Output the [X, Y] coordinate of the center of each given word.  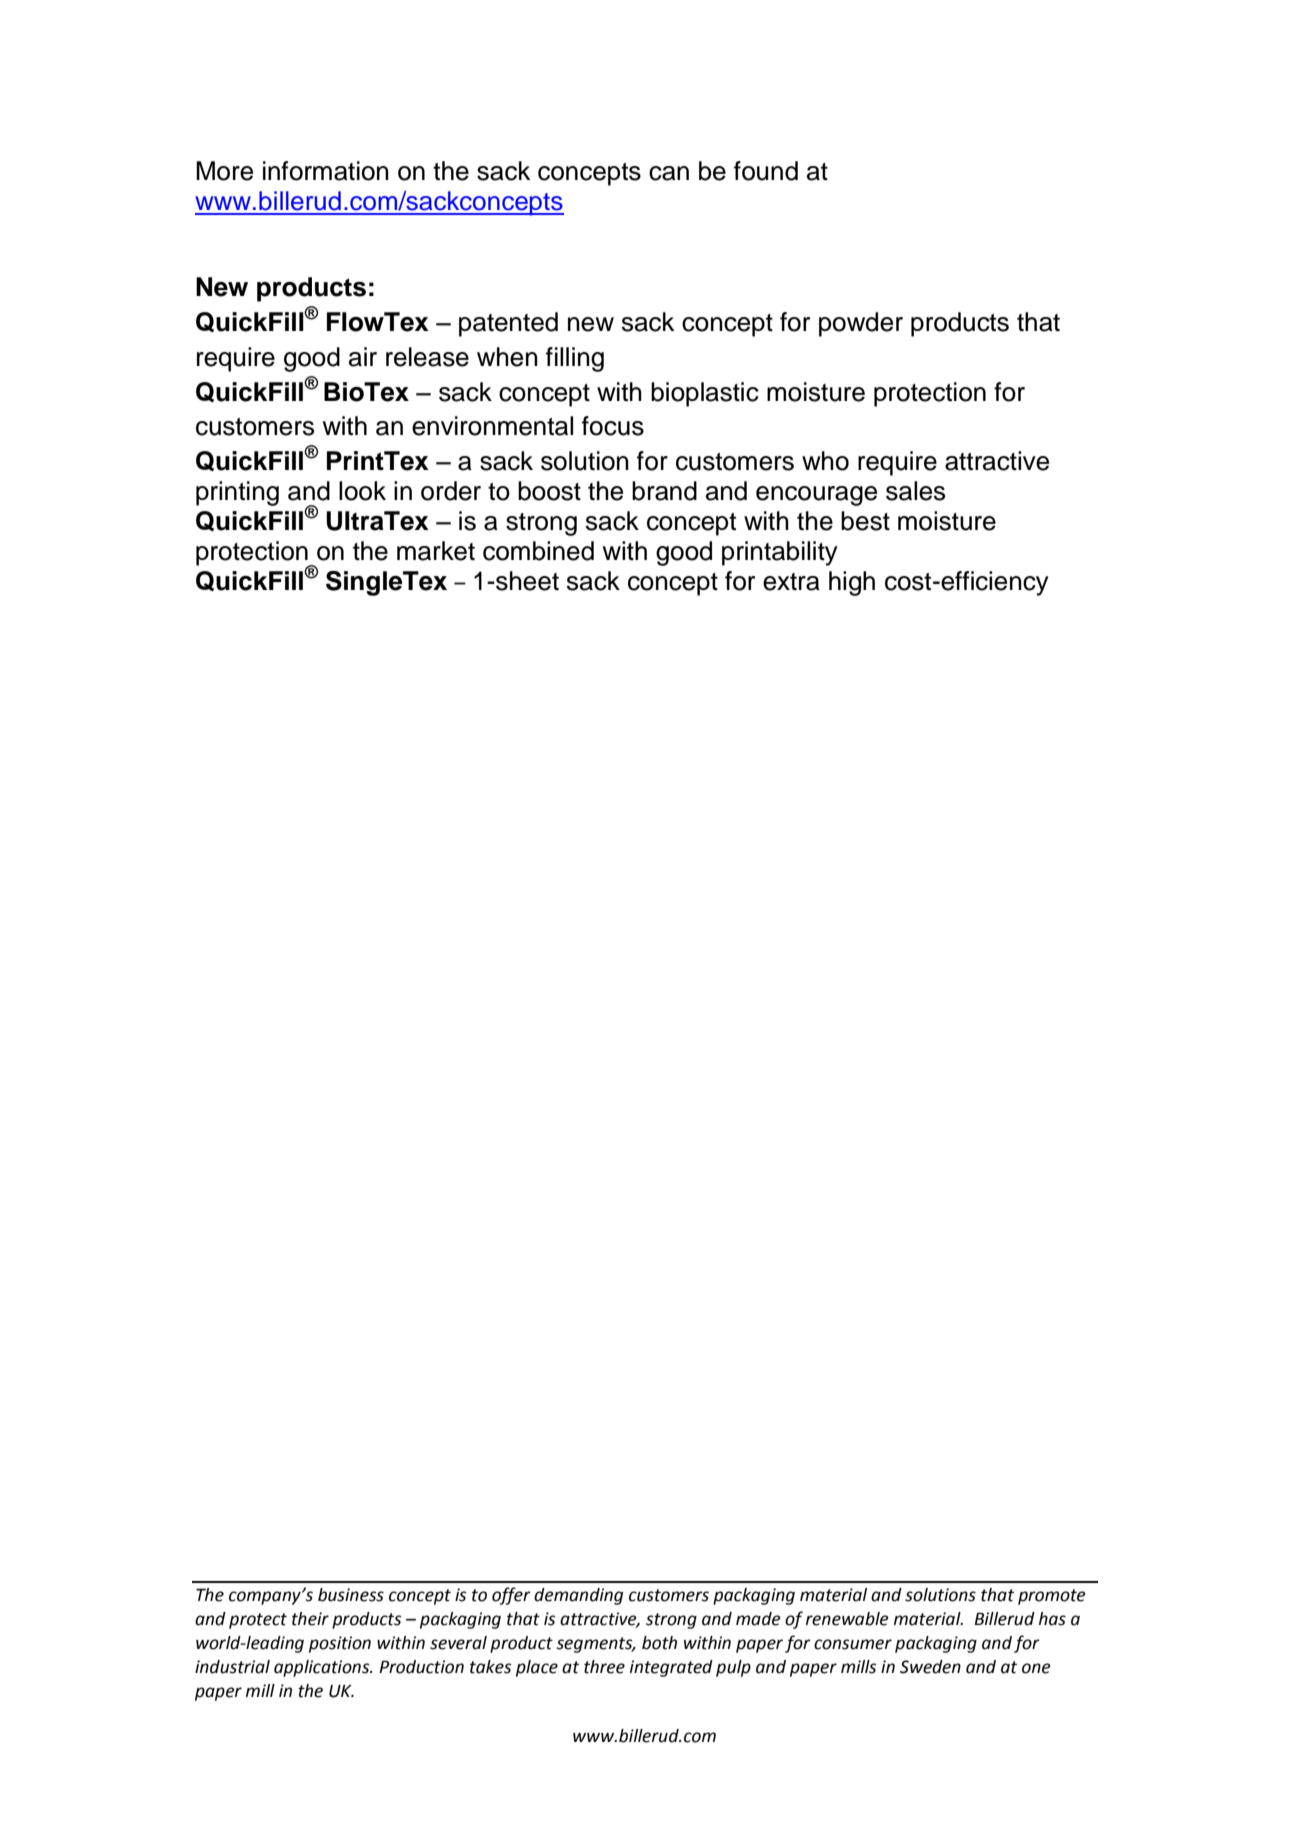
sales [915, 491]
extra [791, 582]
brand [664, 491]
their [310, 1619]
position [340, 1644]
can [669, 173]
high [852, 583]
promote [1052, 1597]
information [326, 171]
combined [538, 551]
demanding [578, 1596]
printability [780, 553]
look [362, 491]
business [351, 1595]
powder [861, 324]
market [436, 551]
